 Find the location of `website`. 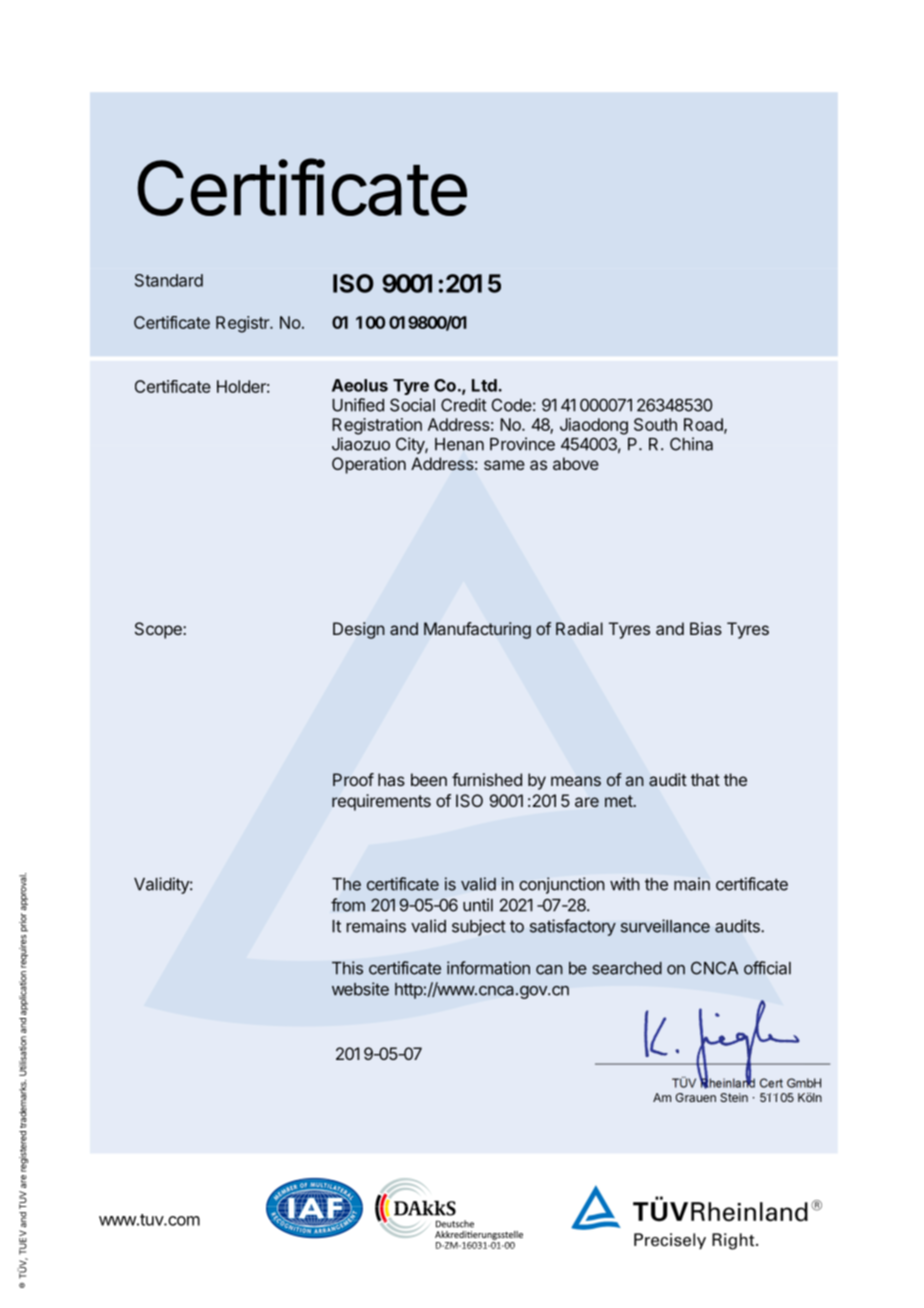

website is located at coordinates (360, 989).
